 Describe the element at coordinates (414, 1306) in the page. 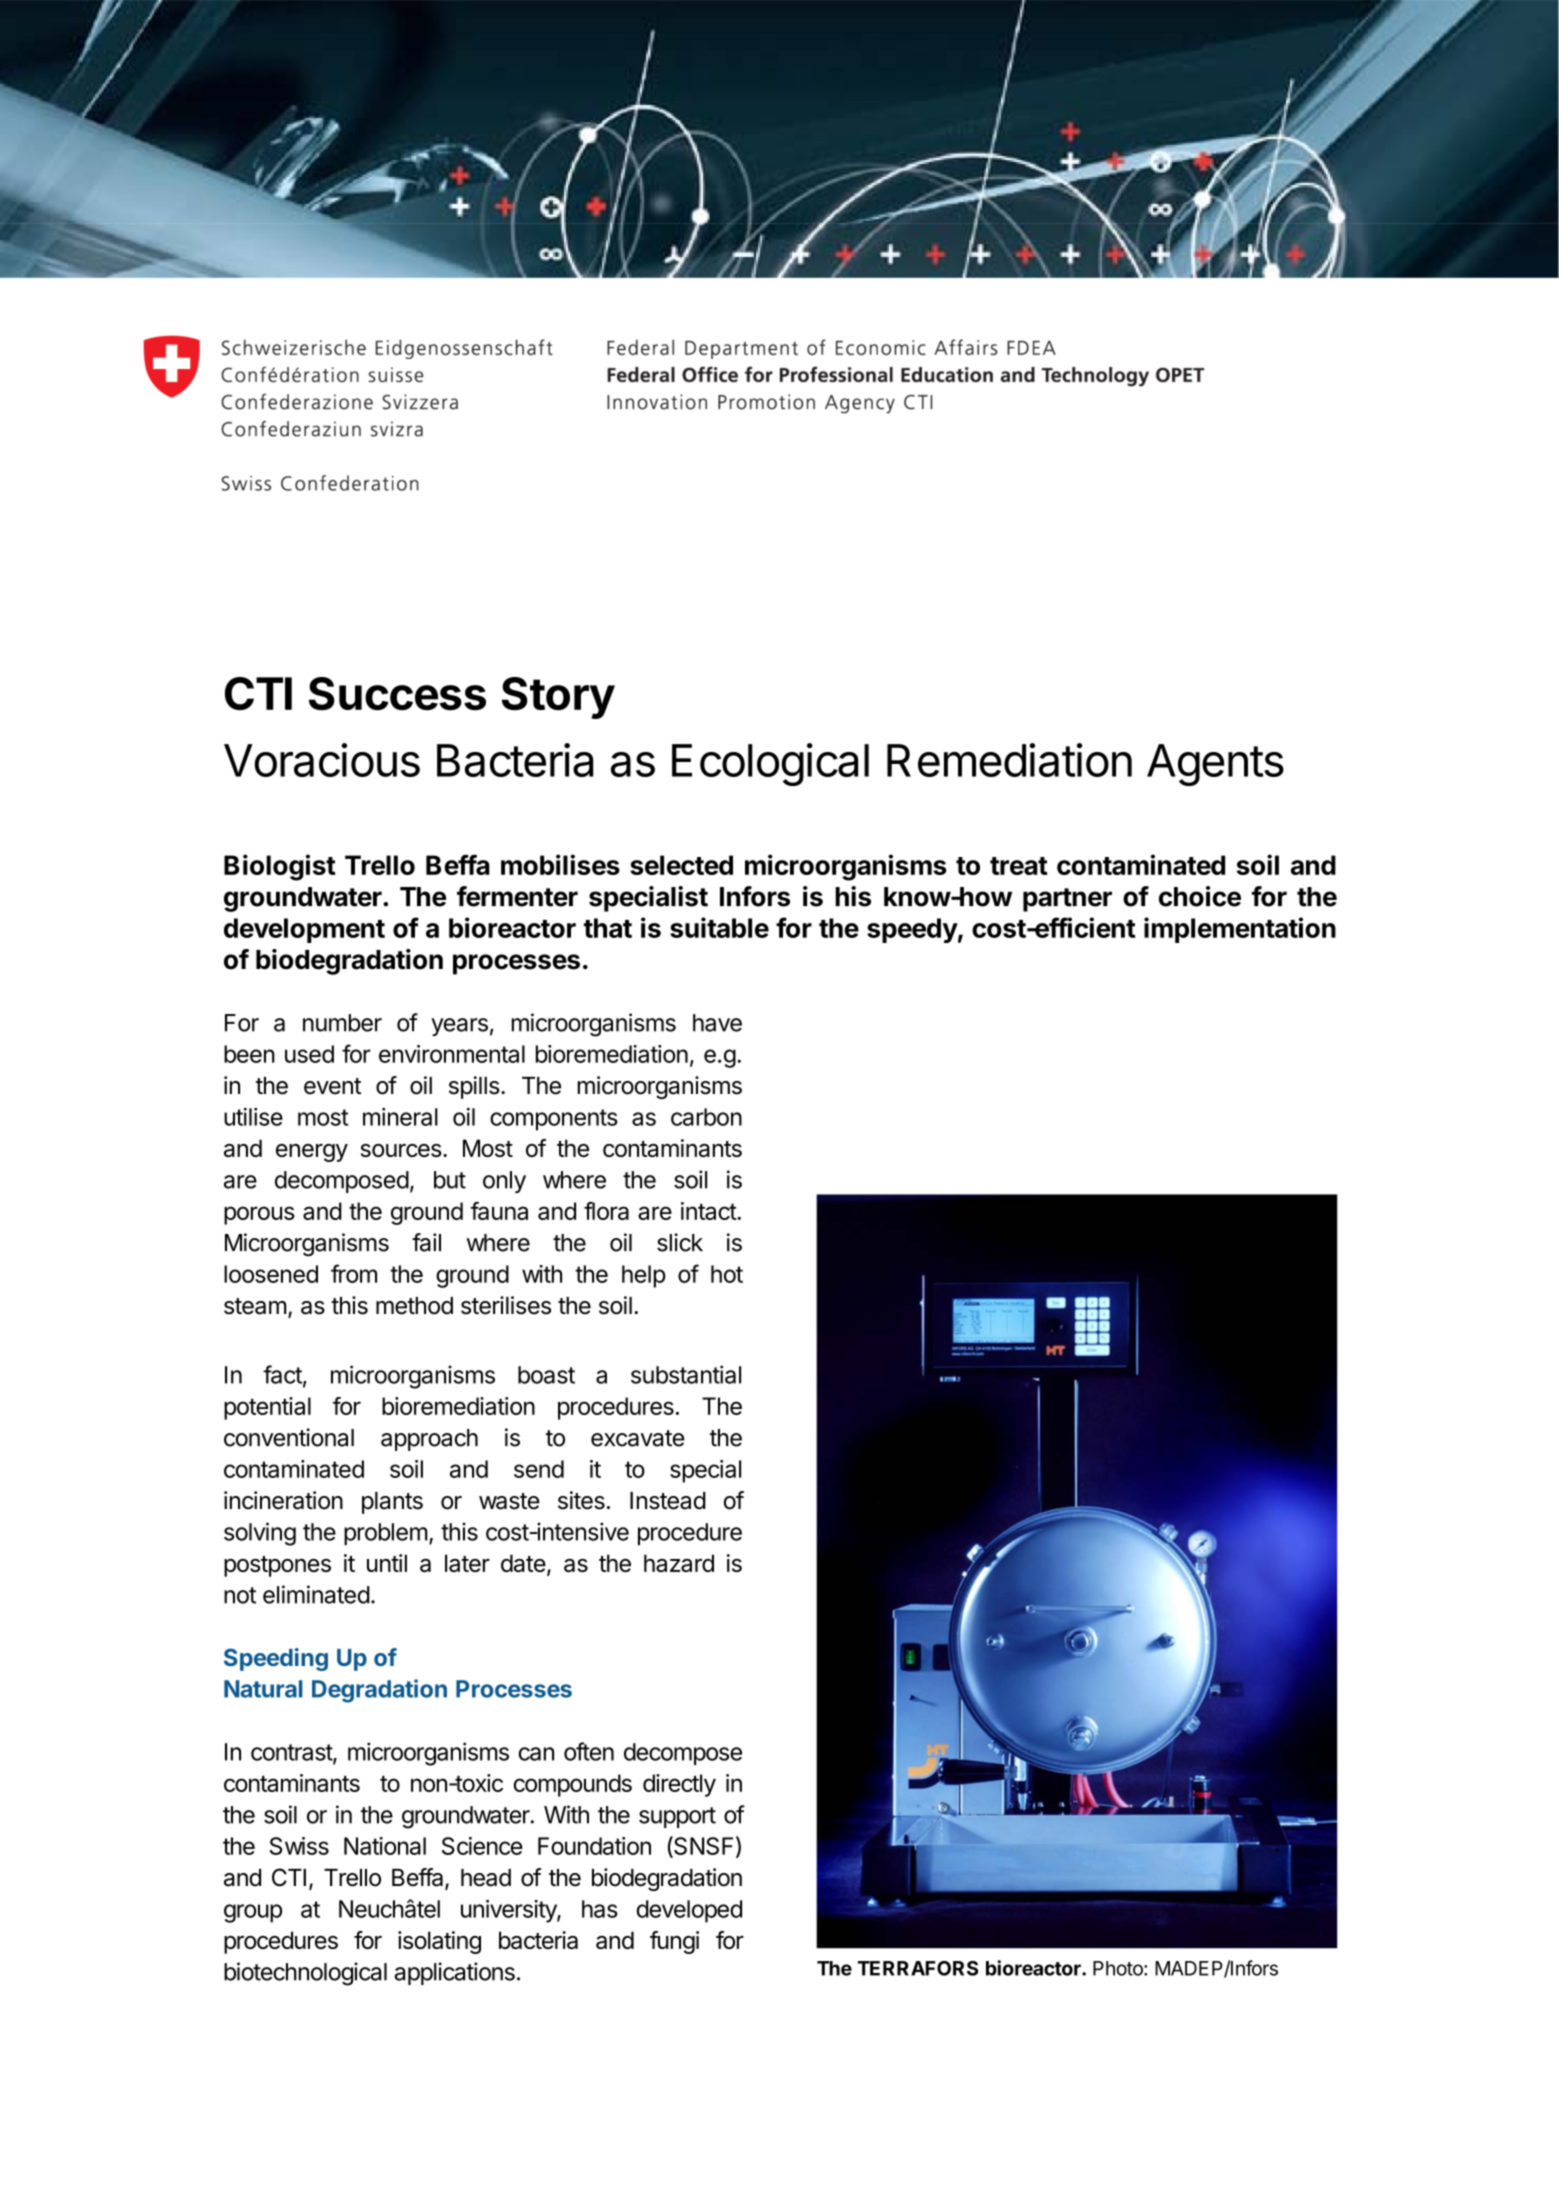

I see `method` at that location.
